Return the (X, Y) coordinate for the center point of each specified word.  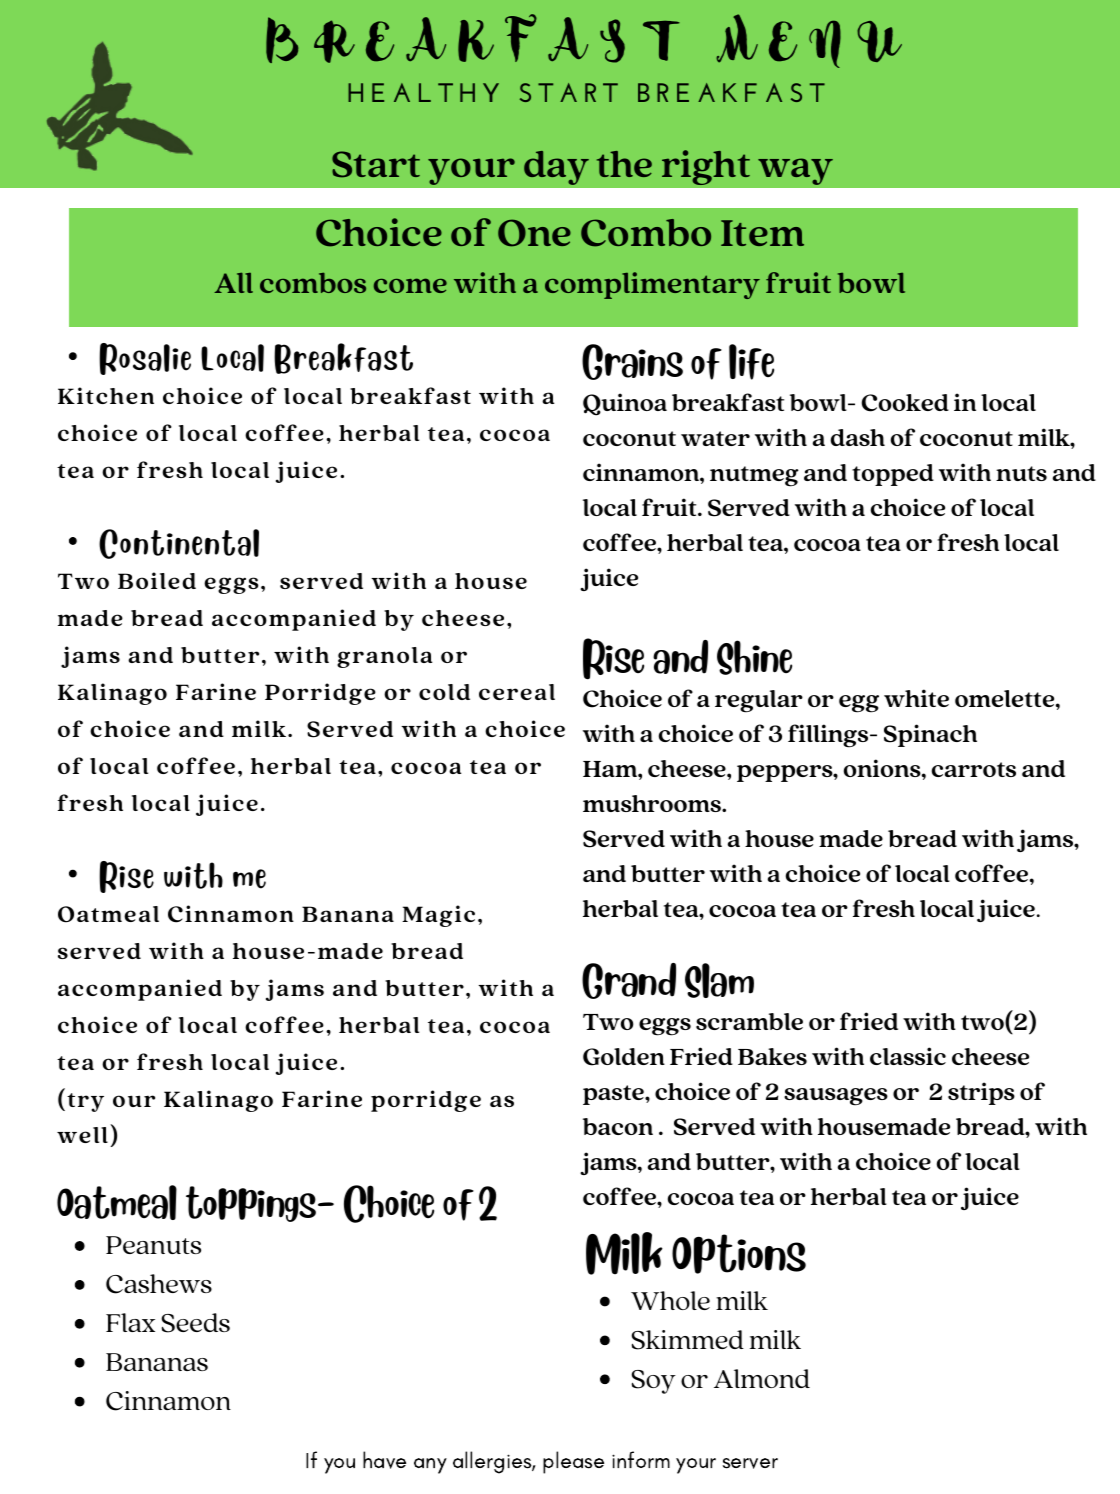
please (573, 1462)
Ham (611, 769)
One (534, 233)
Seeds (196, 1323)
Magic (438, 916)
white (916, 698)
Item (762, 233)
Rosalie (145, 359)
